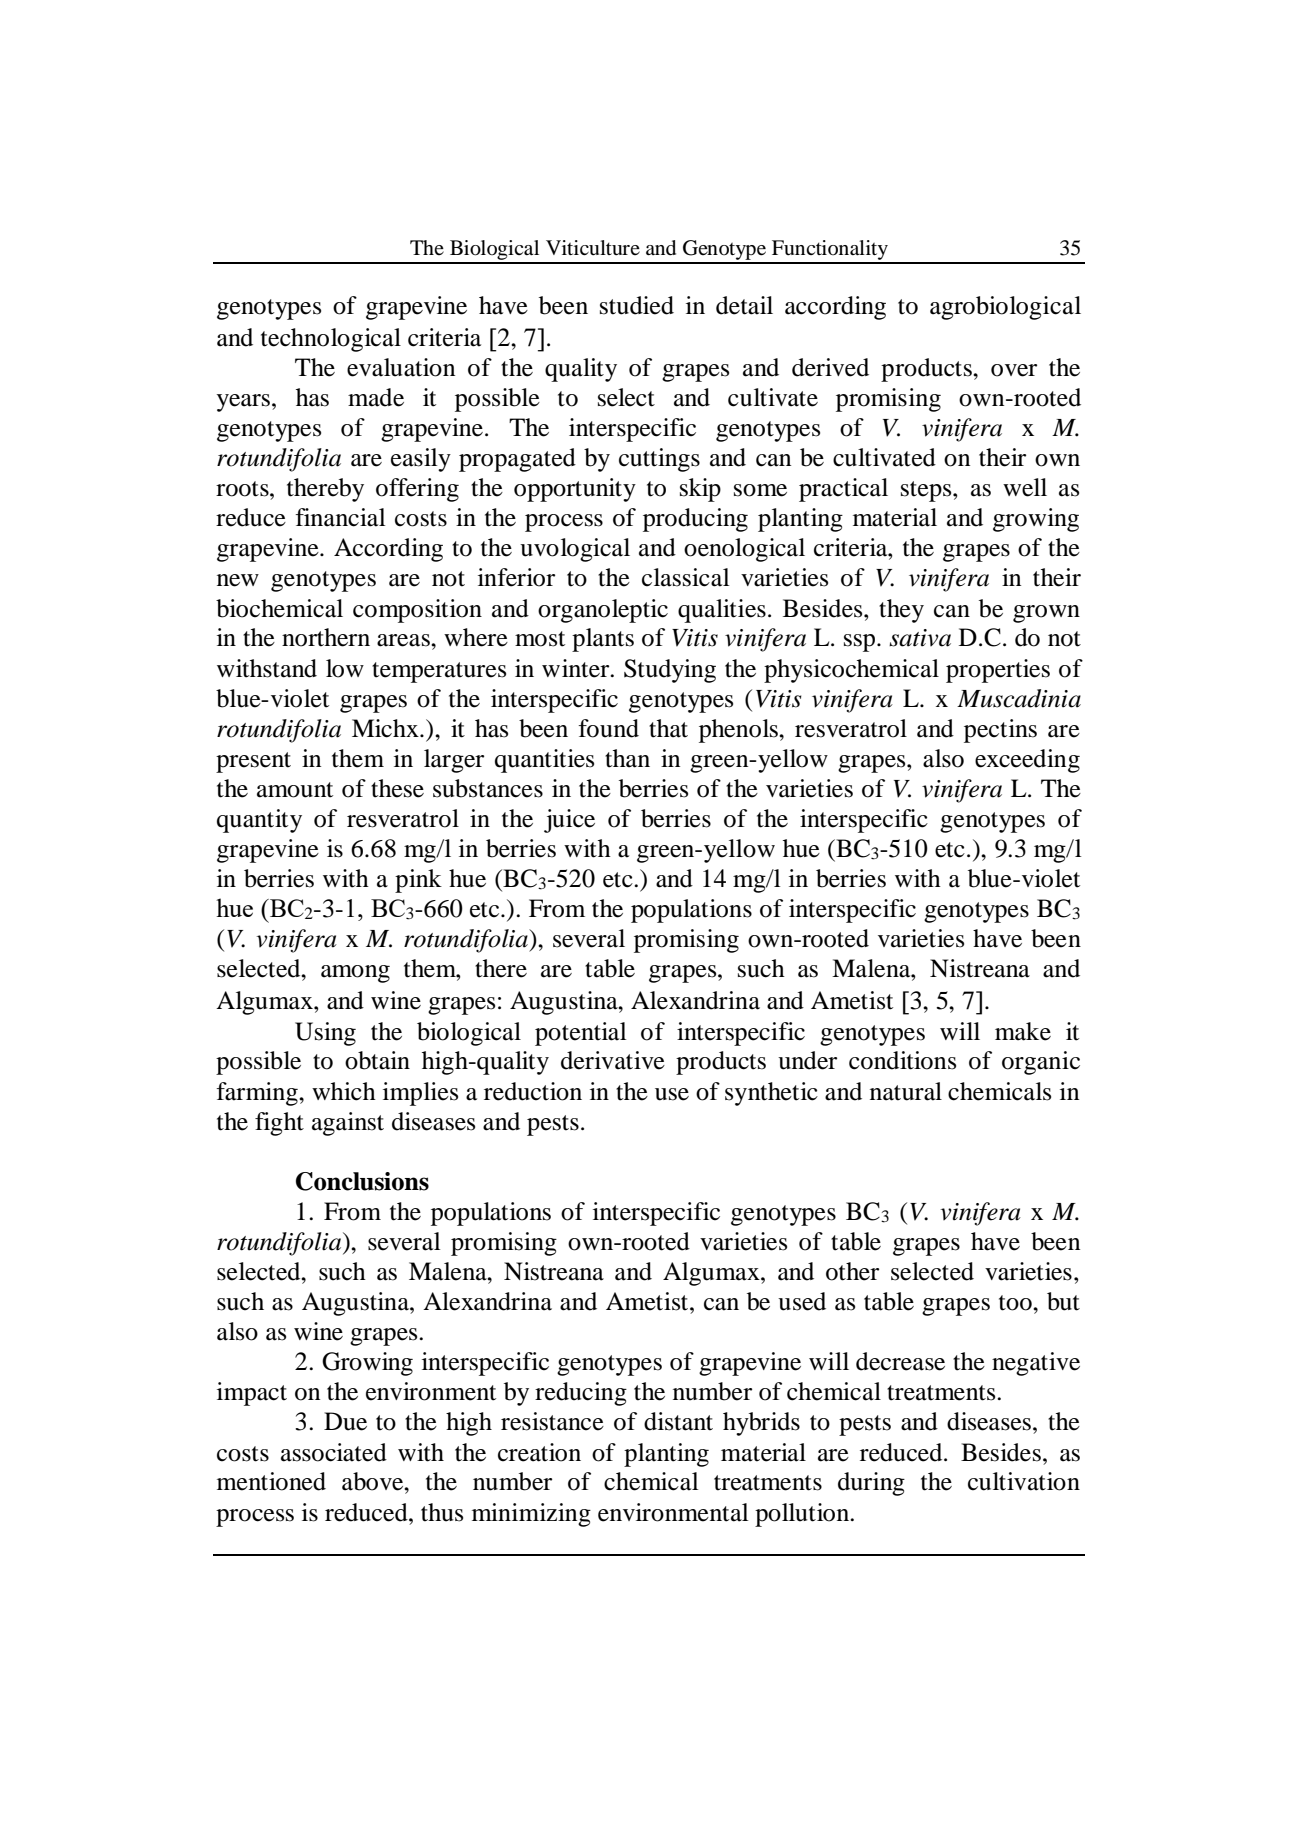 This screenshot has height=1834, width=1297. What do you see at coordinates (906, 1091) in the screenshot?
I see `natural` at bounding box center [906, 1091].
